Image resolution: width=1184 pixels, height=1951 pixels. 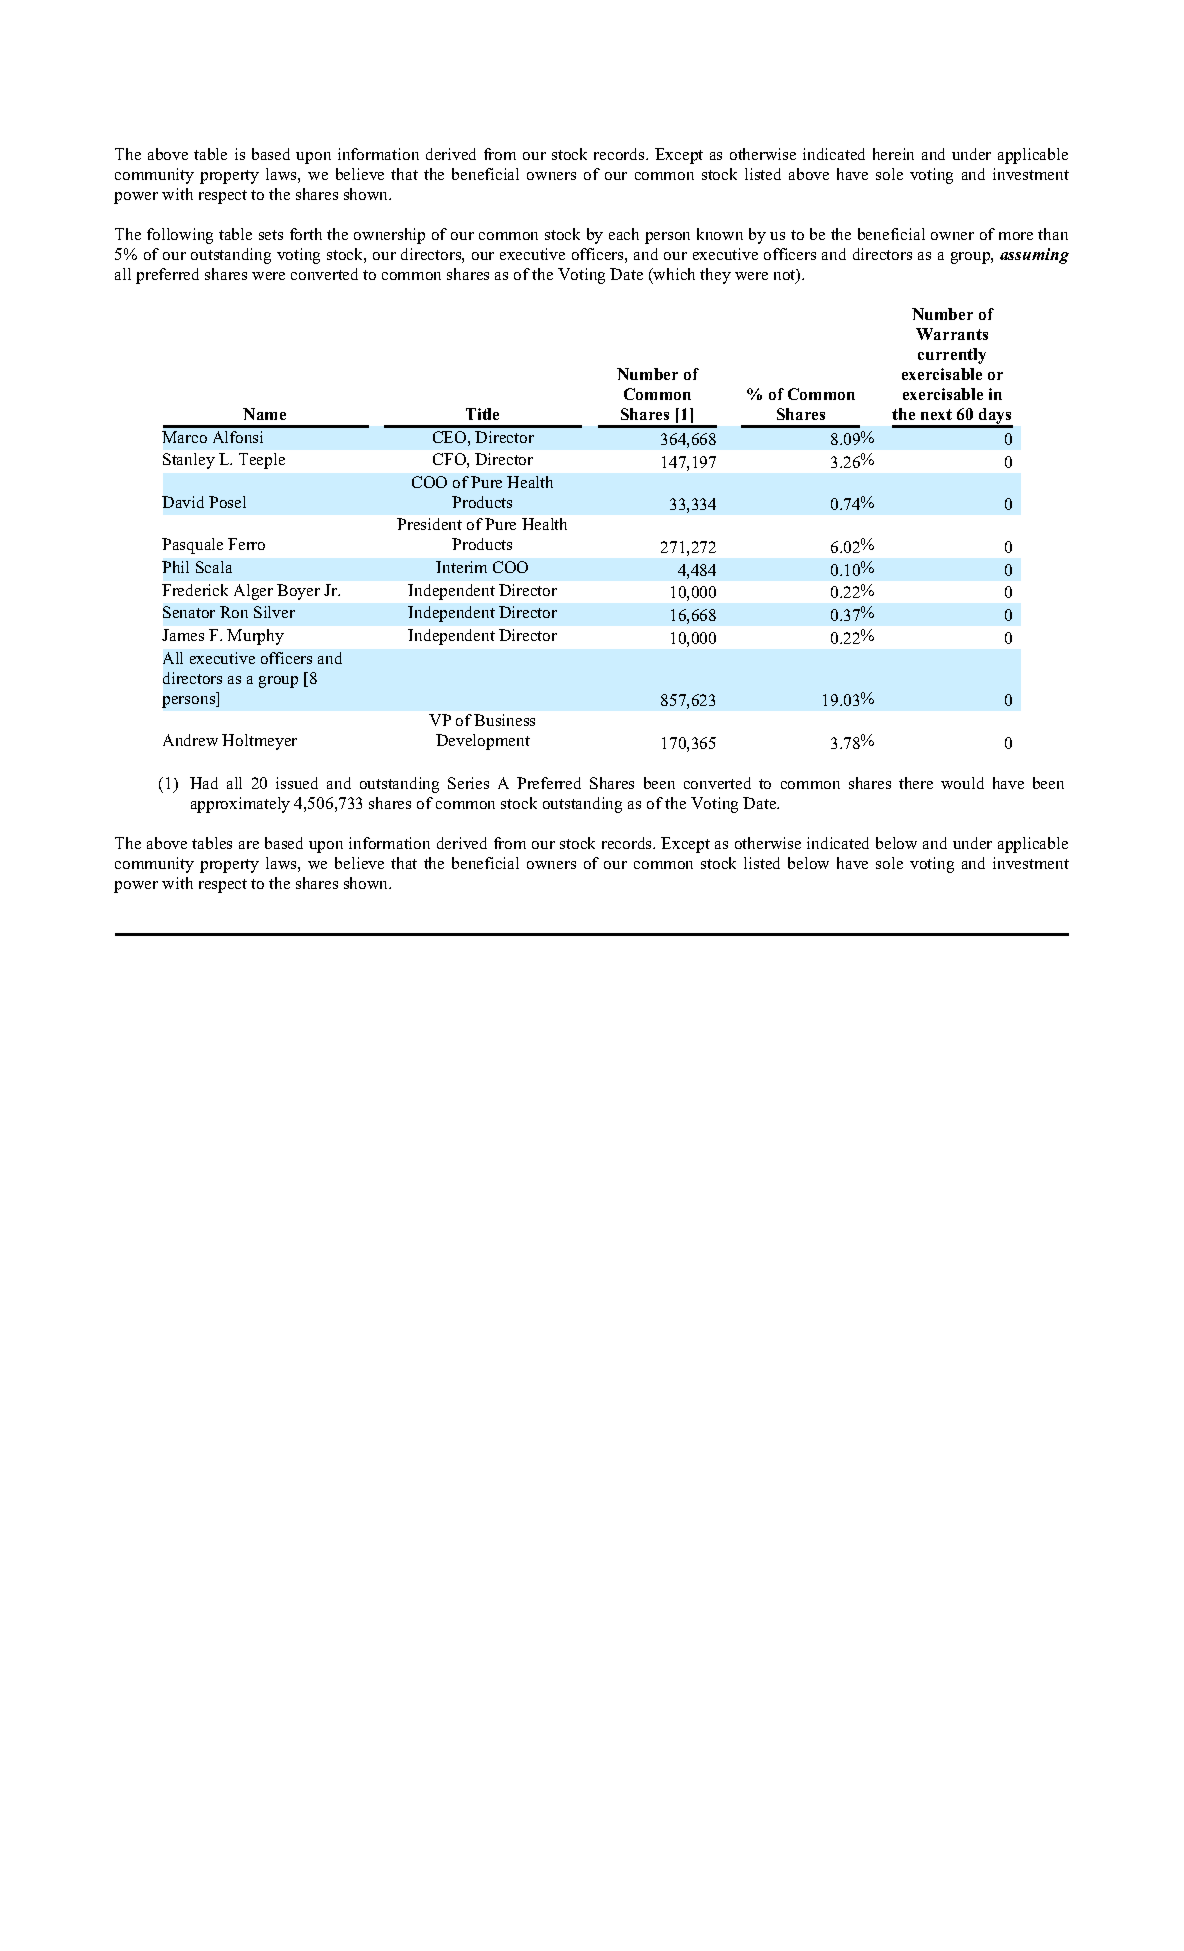 What do you see at coordinates (893, 154) in the page?
I see `herein` at bounding box center [893, 154].
